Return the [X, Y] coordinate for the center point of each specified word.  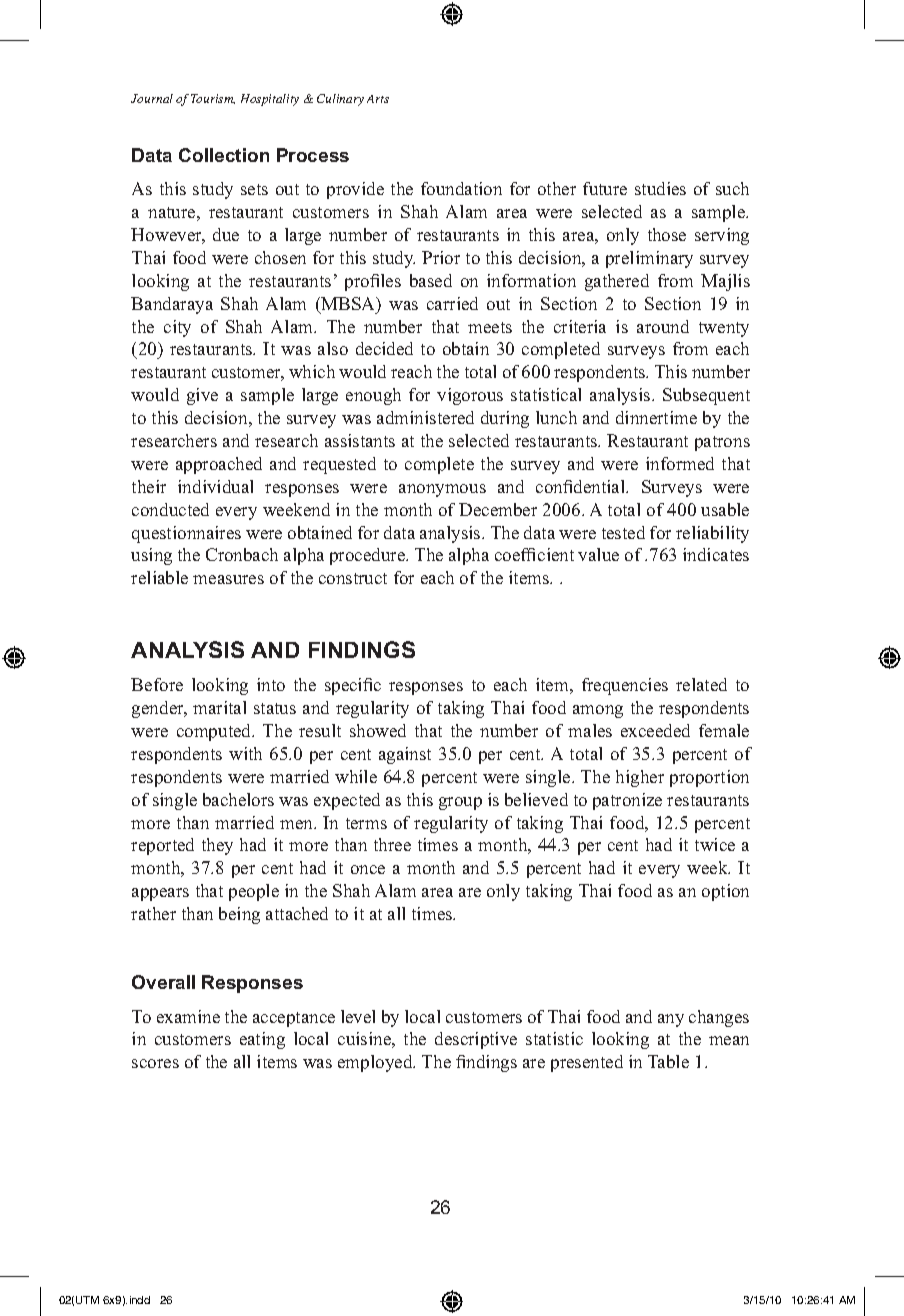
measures [228, 579]
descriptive [476, 1040]
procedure [369, 556]
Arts [378, 99]
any [671, 1020]
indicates [716, 554]
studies [660, 188]
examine [188, 1016]
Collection [224, 155]
